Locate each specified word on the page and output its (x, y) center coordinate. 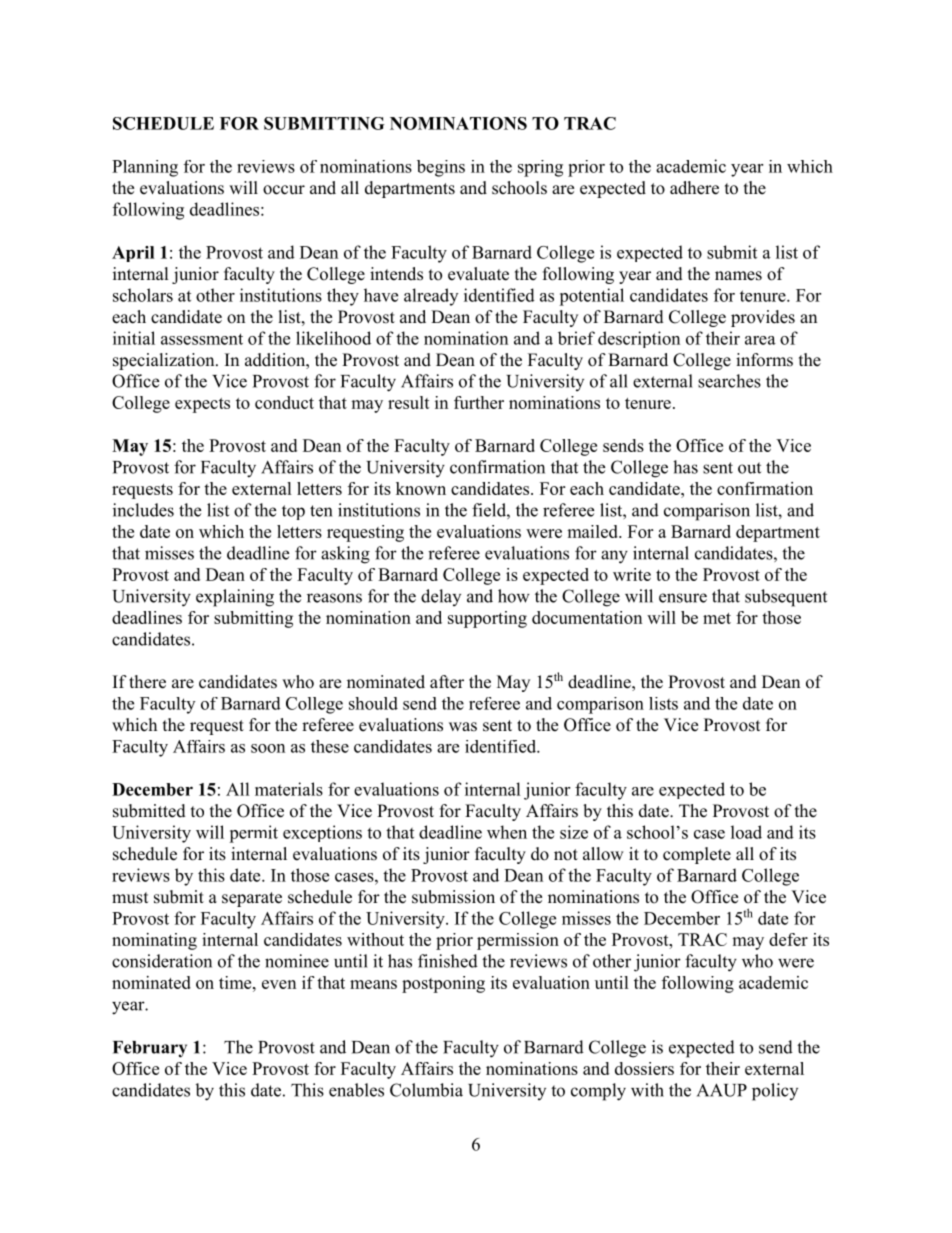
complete (697, 855)
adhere (694, 188)
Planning (145, 168)
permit (253, 834)
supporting (487, 619)
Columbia (426, 1090)
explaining (235, 598)
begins (441, 168)
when (507, 832)
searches (729, 381)
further (479, 402)
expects (202, 405)
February (150, 1049)
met (717, 618)
